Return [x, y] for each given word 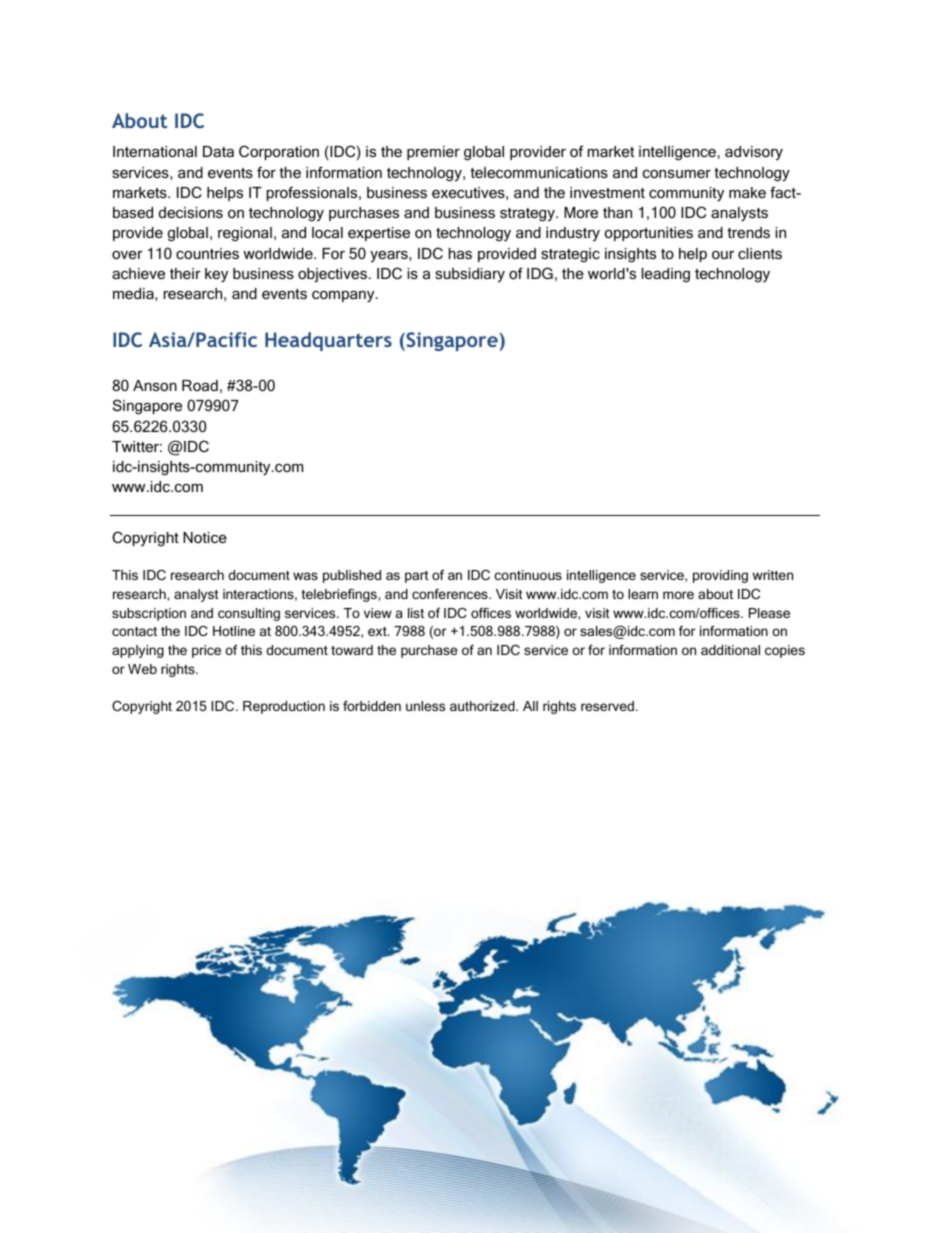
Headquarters [328, 341]
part [417, 577]
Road [200, 385]
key [216, 275]
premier [433, 153]
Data [218, 151]
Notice [205, 537]
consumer [677, 173]
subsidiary [470, 275]
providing [720, 576]
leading [666, 275]
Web [142, 669]
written [772, 575]
